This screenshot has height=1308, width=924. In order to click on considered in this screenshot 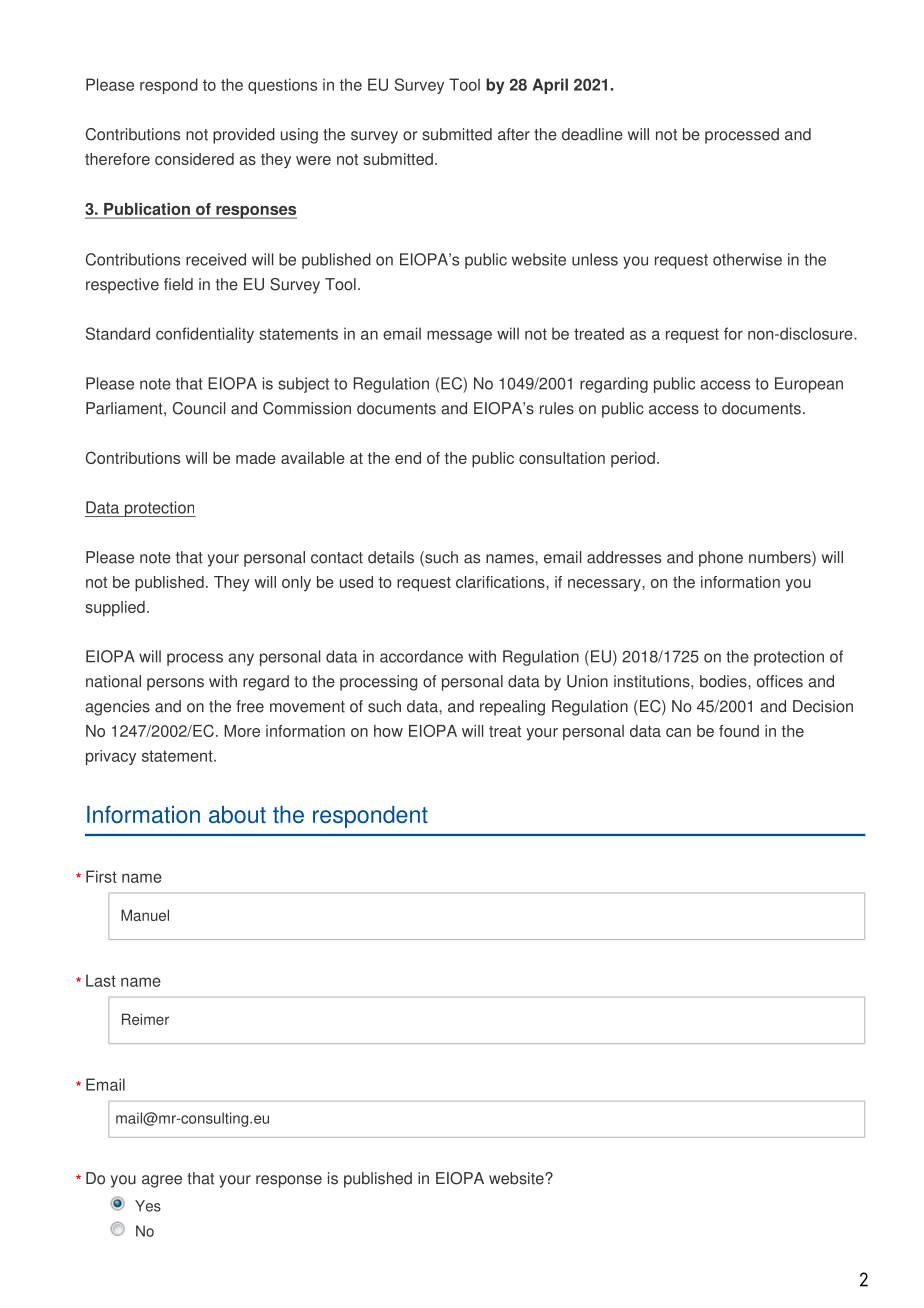, I will do `click(194, 159)`.
